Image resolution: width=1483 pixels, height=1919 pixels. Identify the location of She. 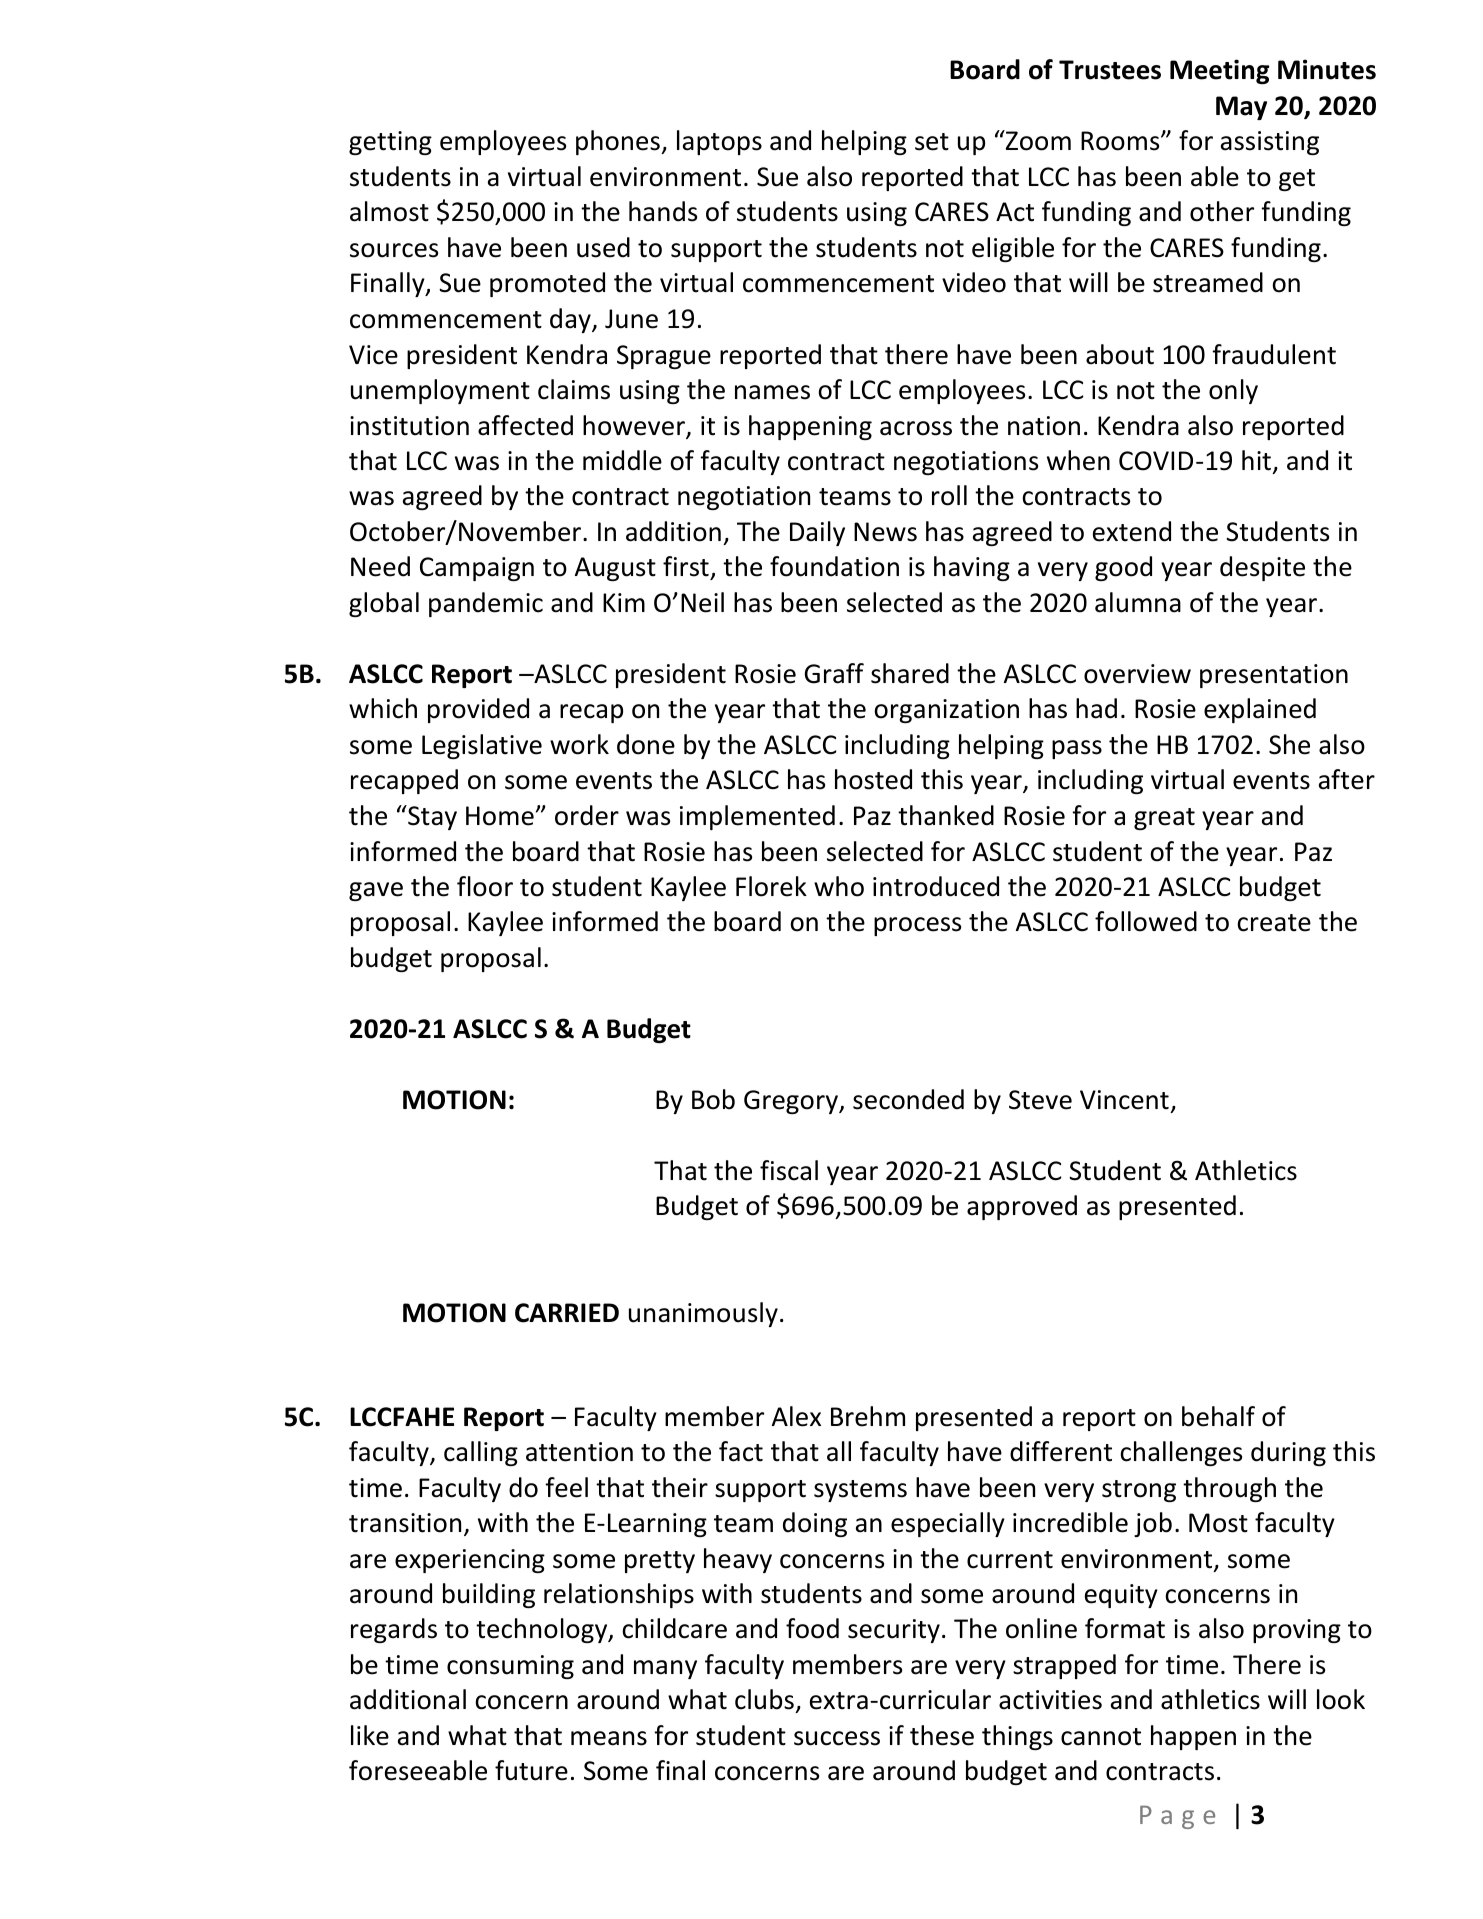
(1289, 744).
